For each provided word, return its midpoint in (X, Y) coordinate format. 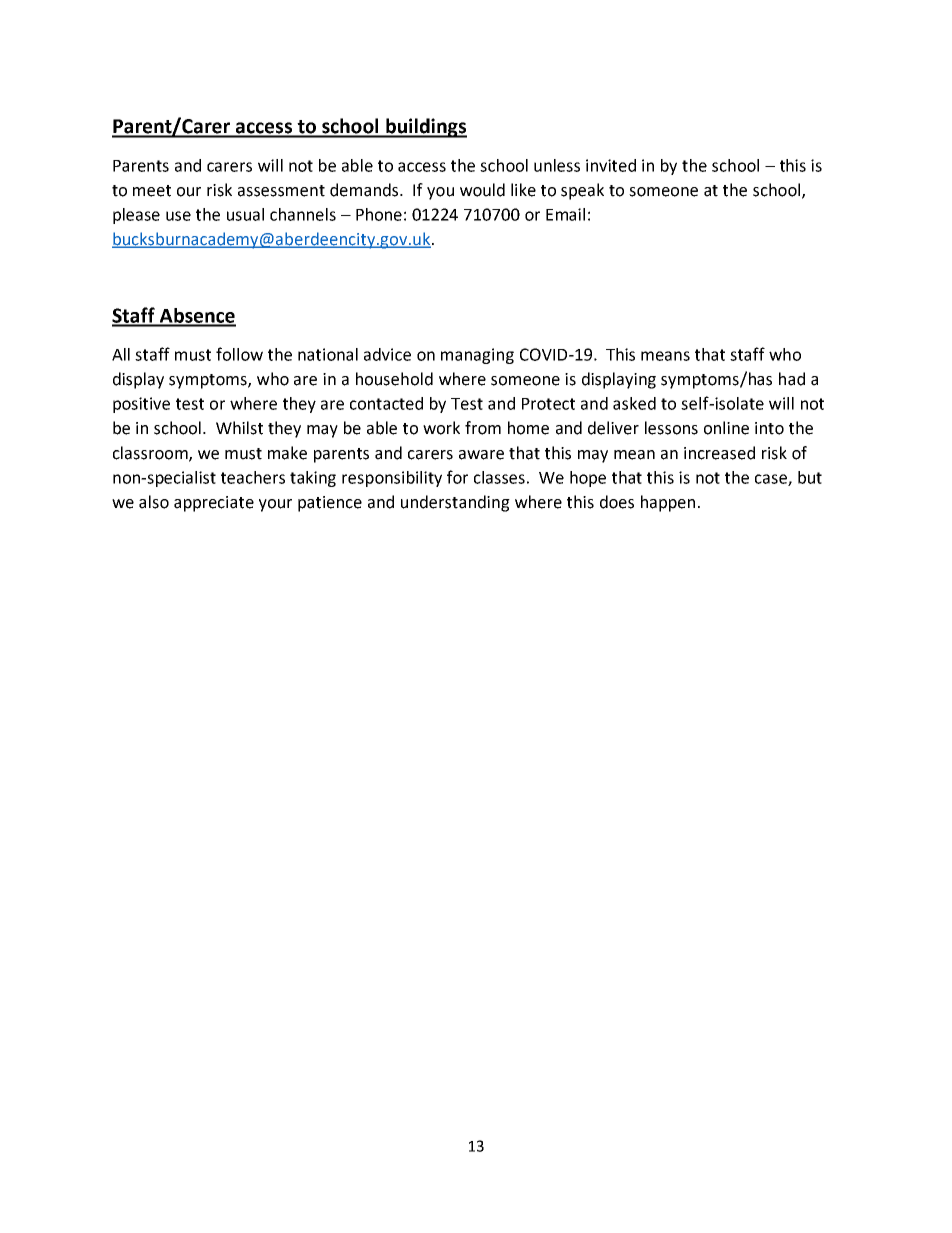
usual (245, 214)
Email (565, 214)
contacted (386, 403)
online (726, 428)
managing (477, 356)
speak (582, 191)
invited (611, 165)
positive (141, 405)
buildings (425, 128)
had (792, 379)
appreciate (214, 504)
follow (239, 354)
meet (152, 191)
